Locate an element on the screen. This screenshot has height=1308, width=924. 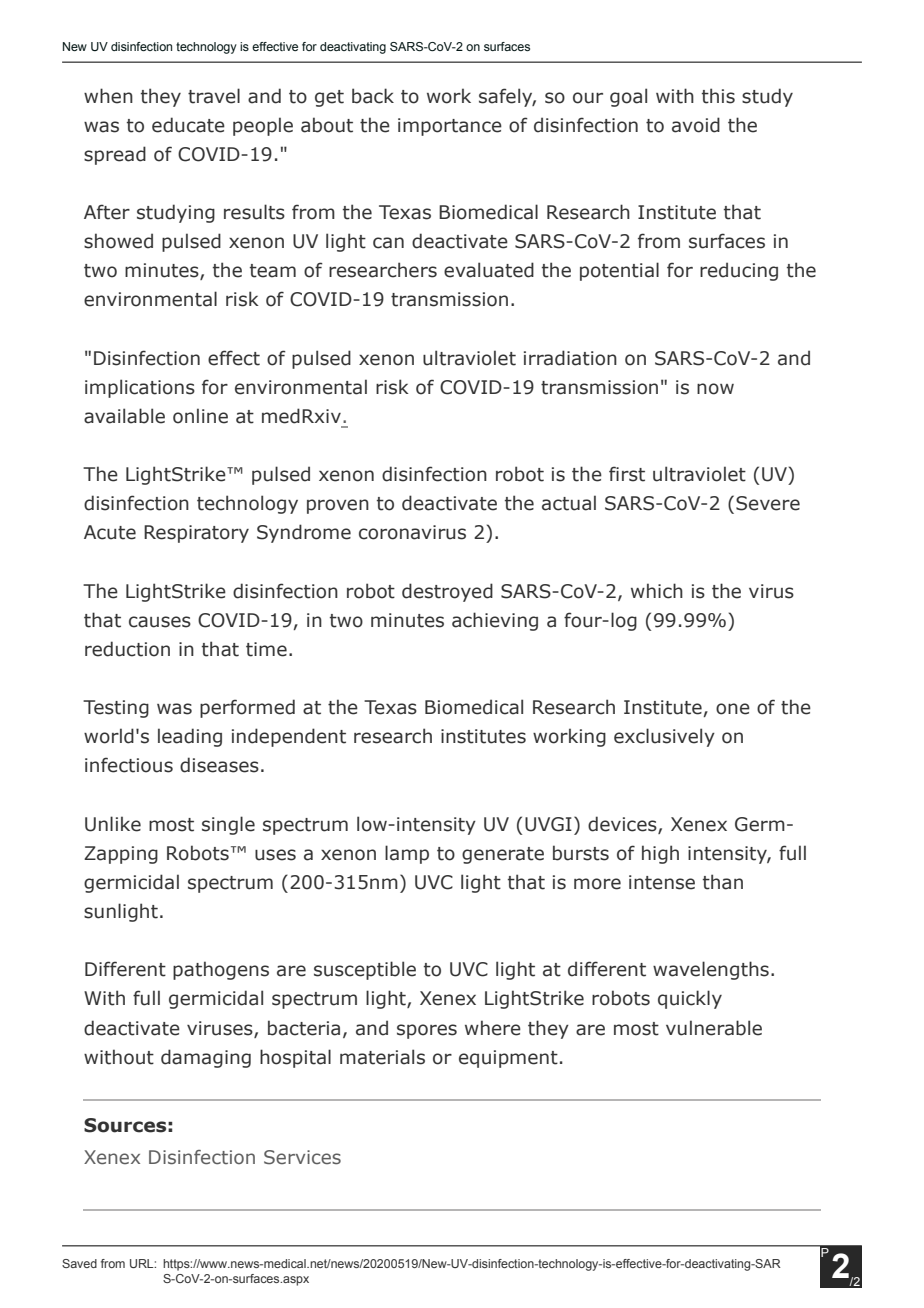
Respiratory is located at coordinates (196, 534).
